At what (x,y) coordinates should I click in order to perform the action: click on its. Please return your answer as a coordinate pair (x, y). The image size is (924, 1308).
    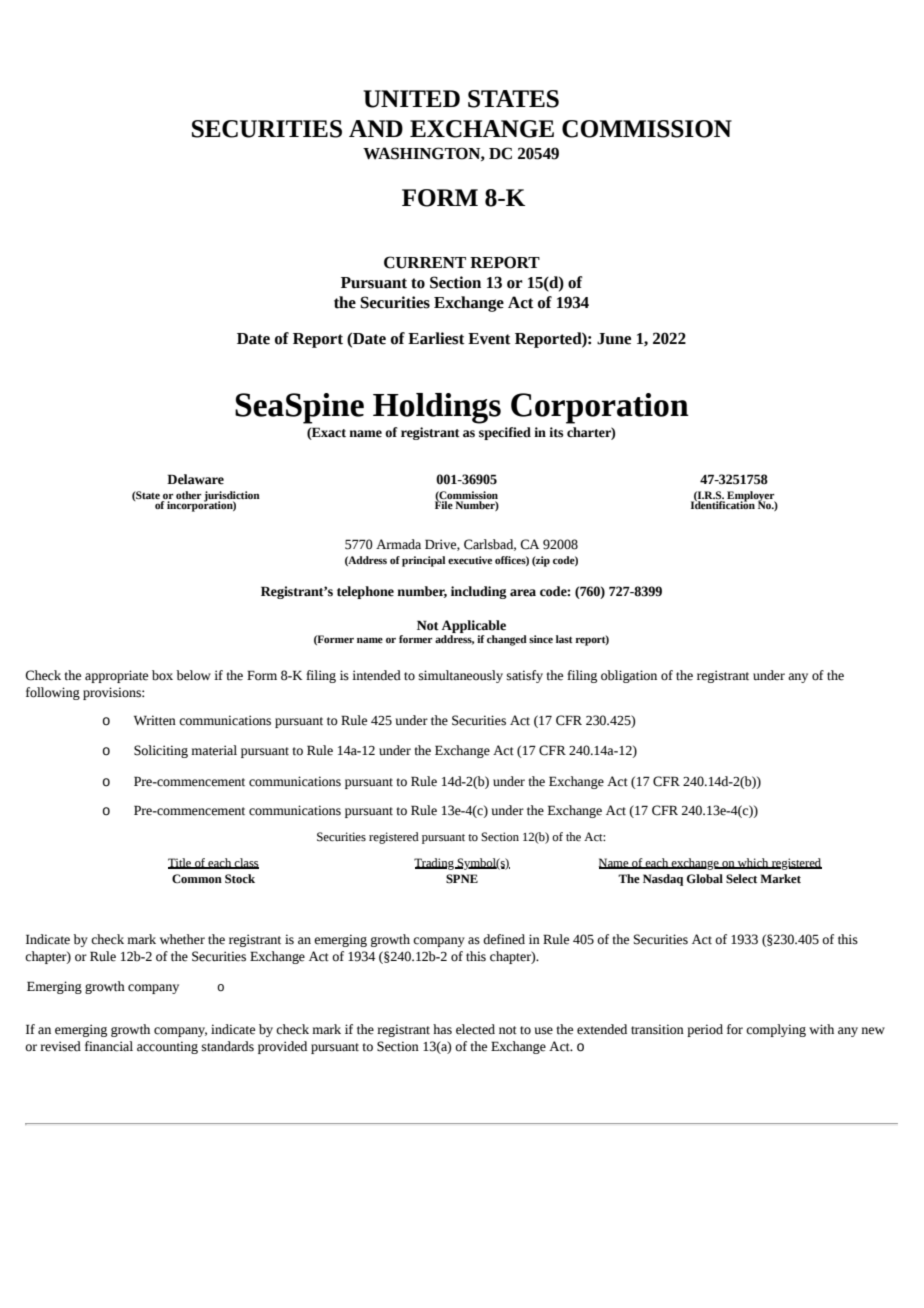
    Looking at the image, I should click on (556, 432).
